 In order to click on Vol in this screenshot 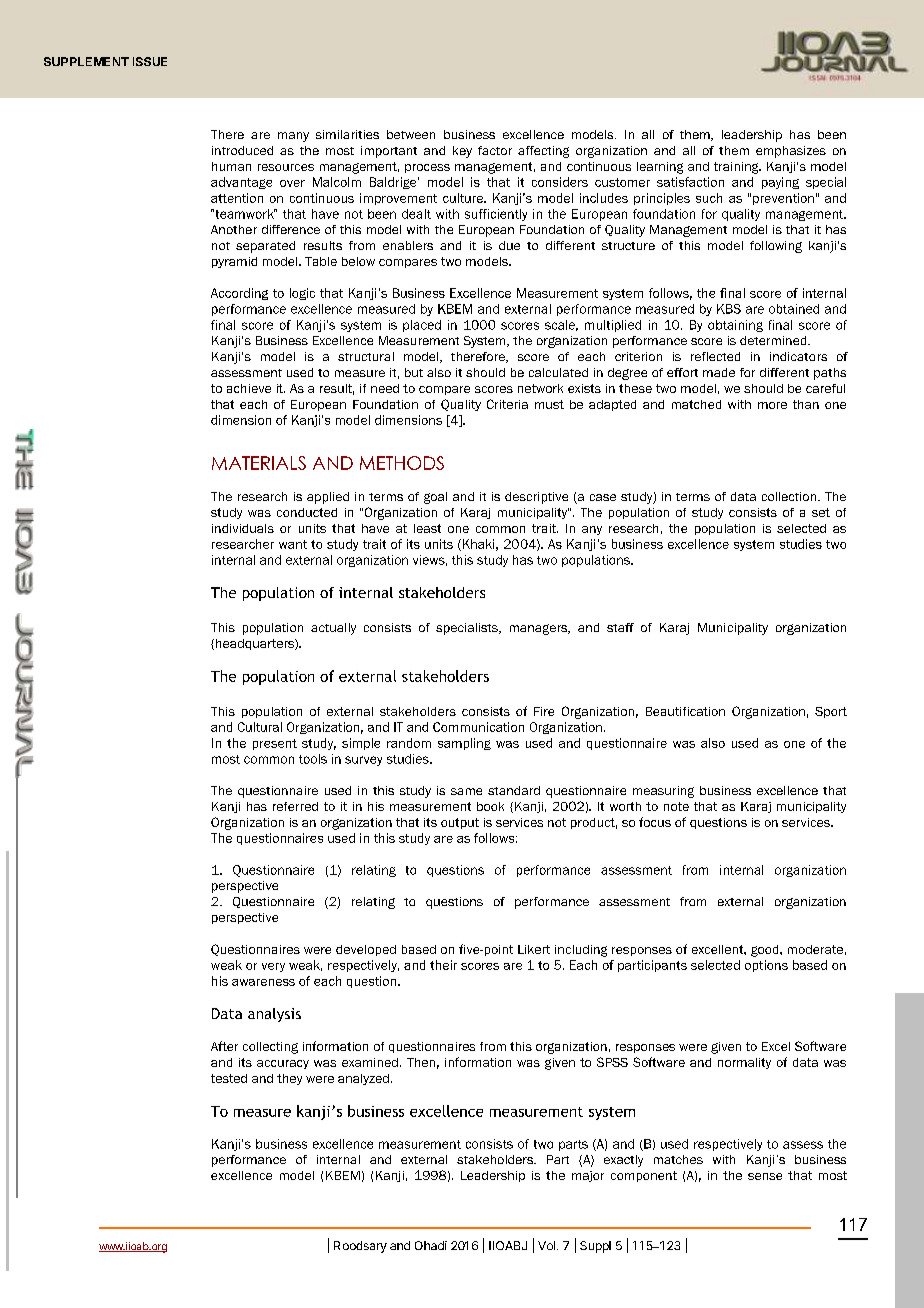, I will do `click(546, 1245)`.
